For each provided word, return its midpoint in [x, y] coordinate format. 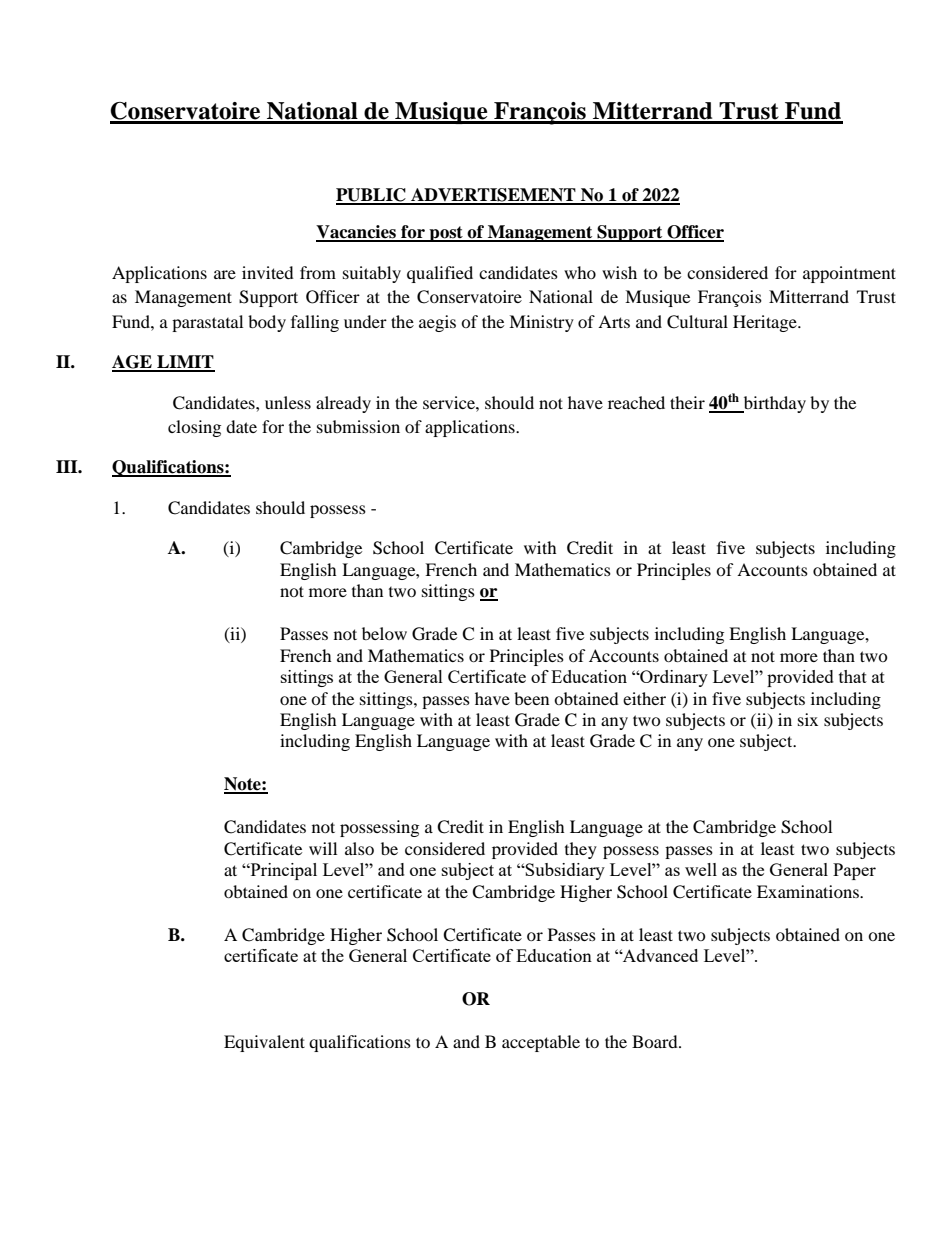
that [853, 676]
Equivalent [264, 1043]
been [531, 698]
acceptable [541, 1043]
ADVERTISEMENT [493, 196]
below [384, 633]
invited [268, 272]
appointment [849, 274]
